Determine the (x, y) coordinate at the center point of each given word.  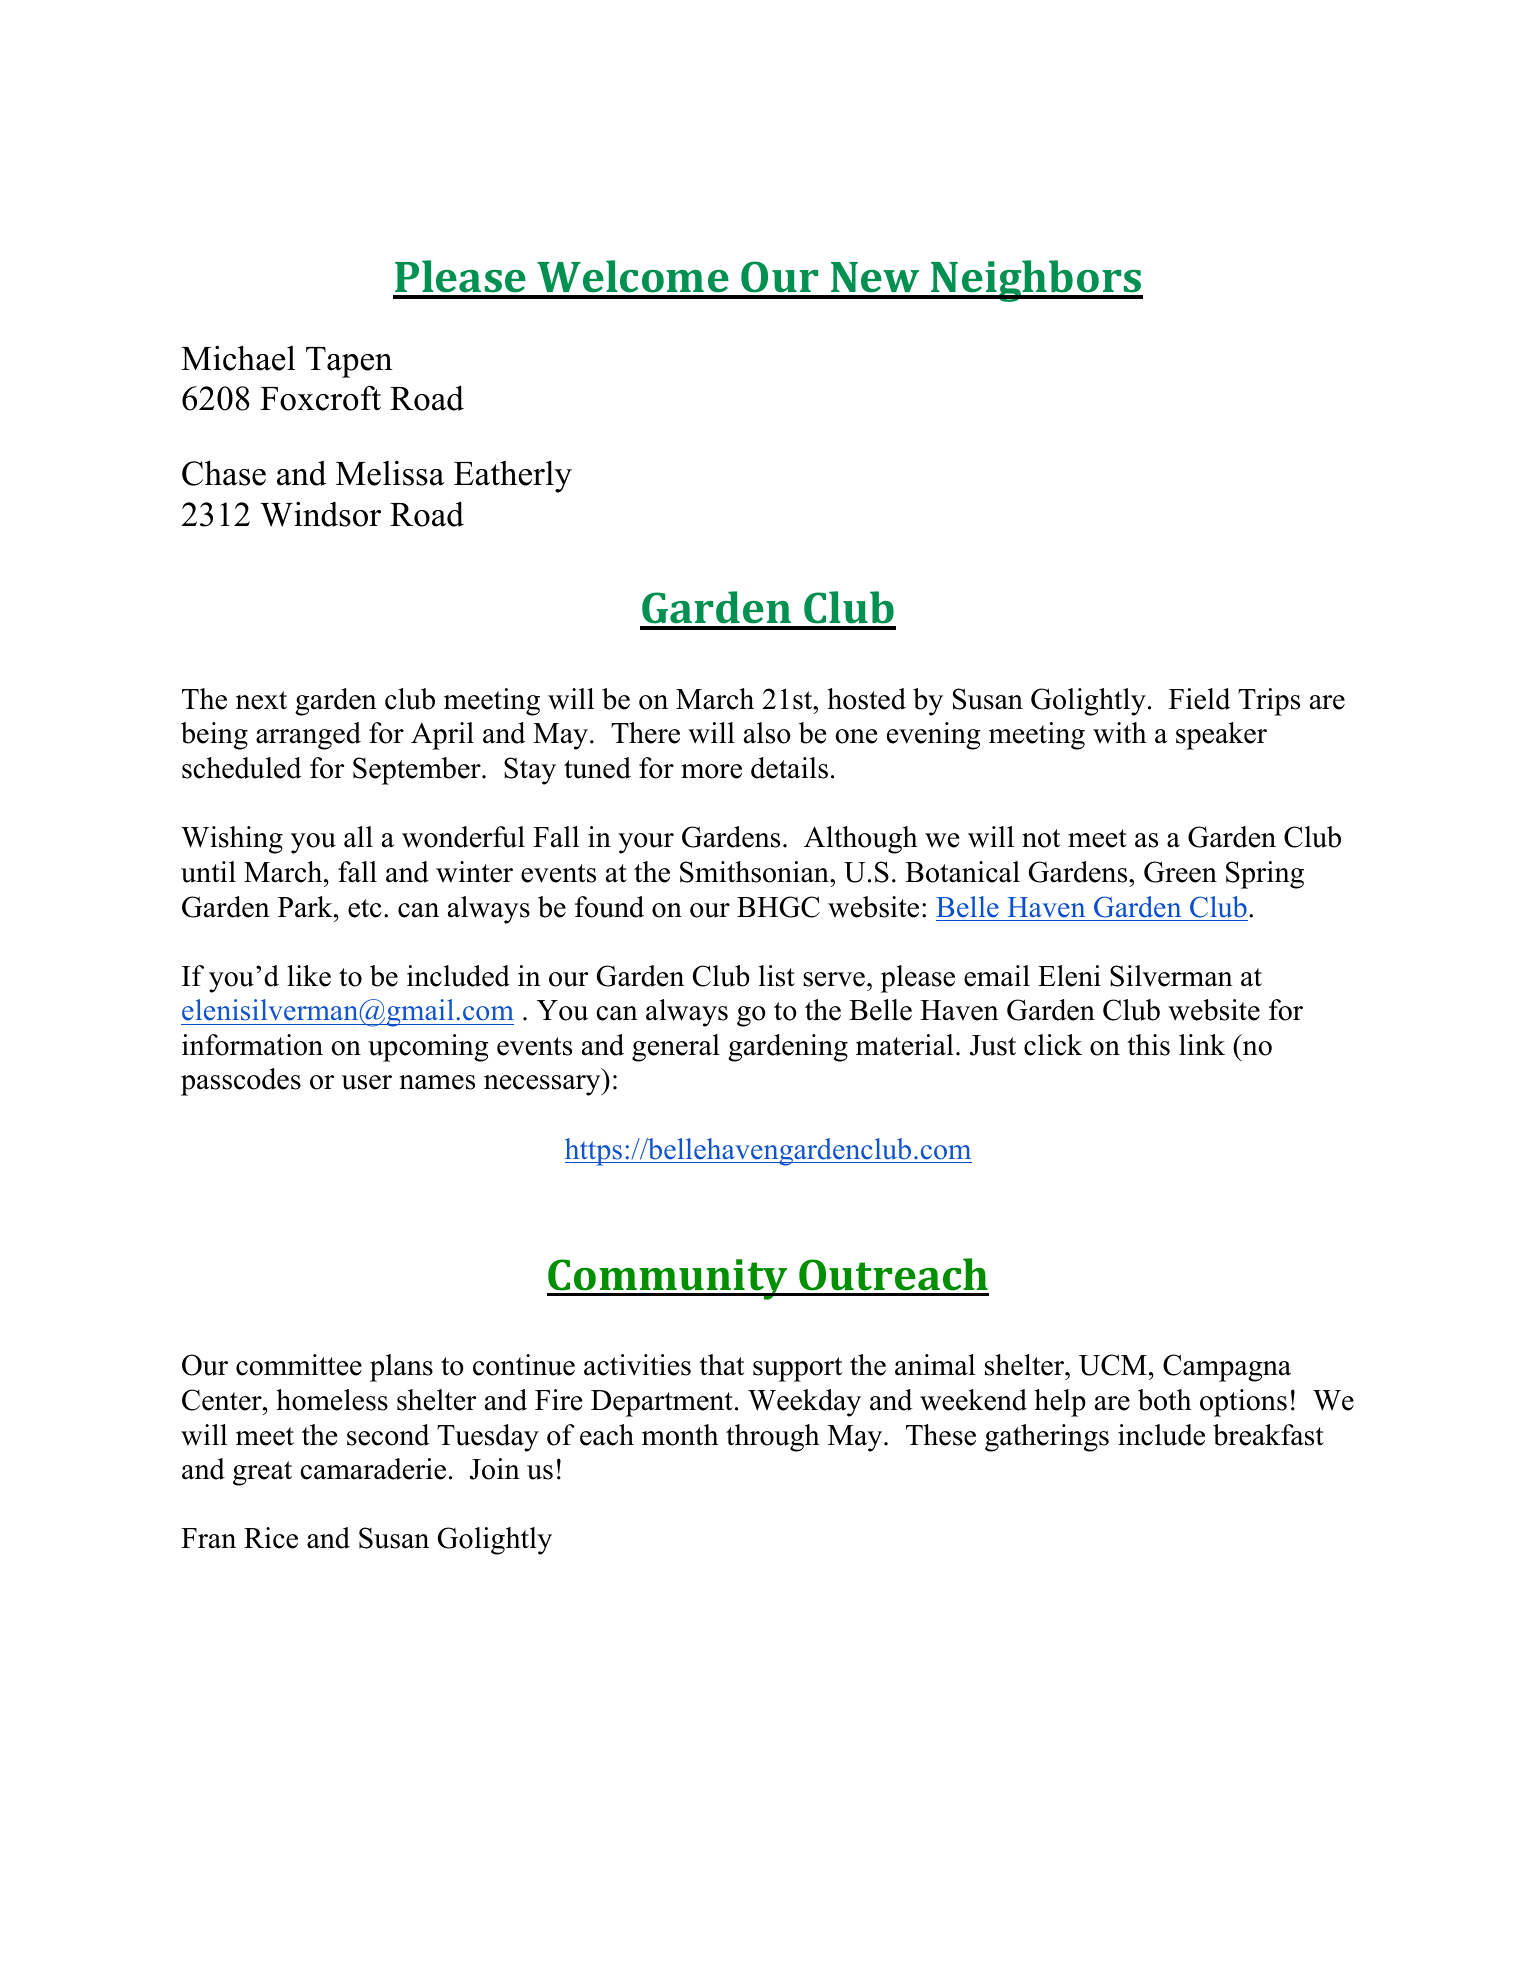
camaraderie (373, 1469)
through (773, 1438)
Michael (238, 358)
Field (1199, 699)
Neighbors (1036, 281)
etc (365, 908)
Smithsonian (755, 872)
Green (1180, 872)
